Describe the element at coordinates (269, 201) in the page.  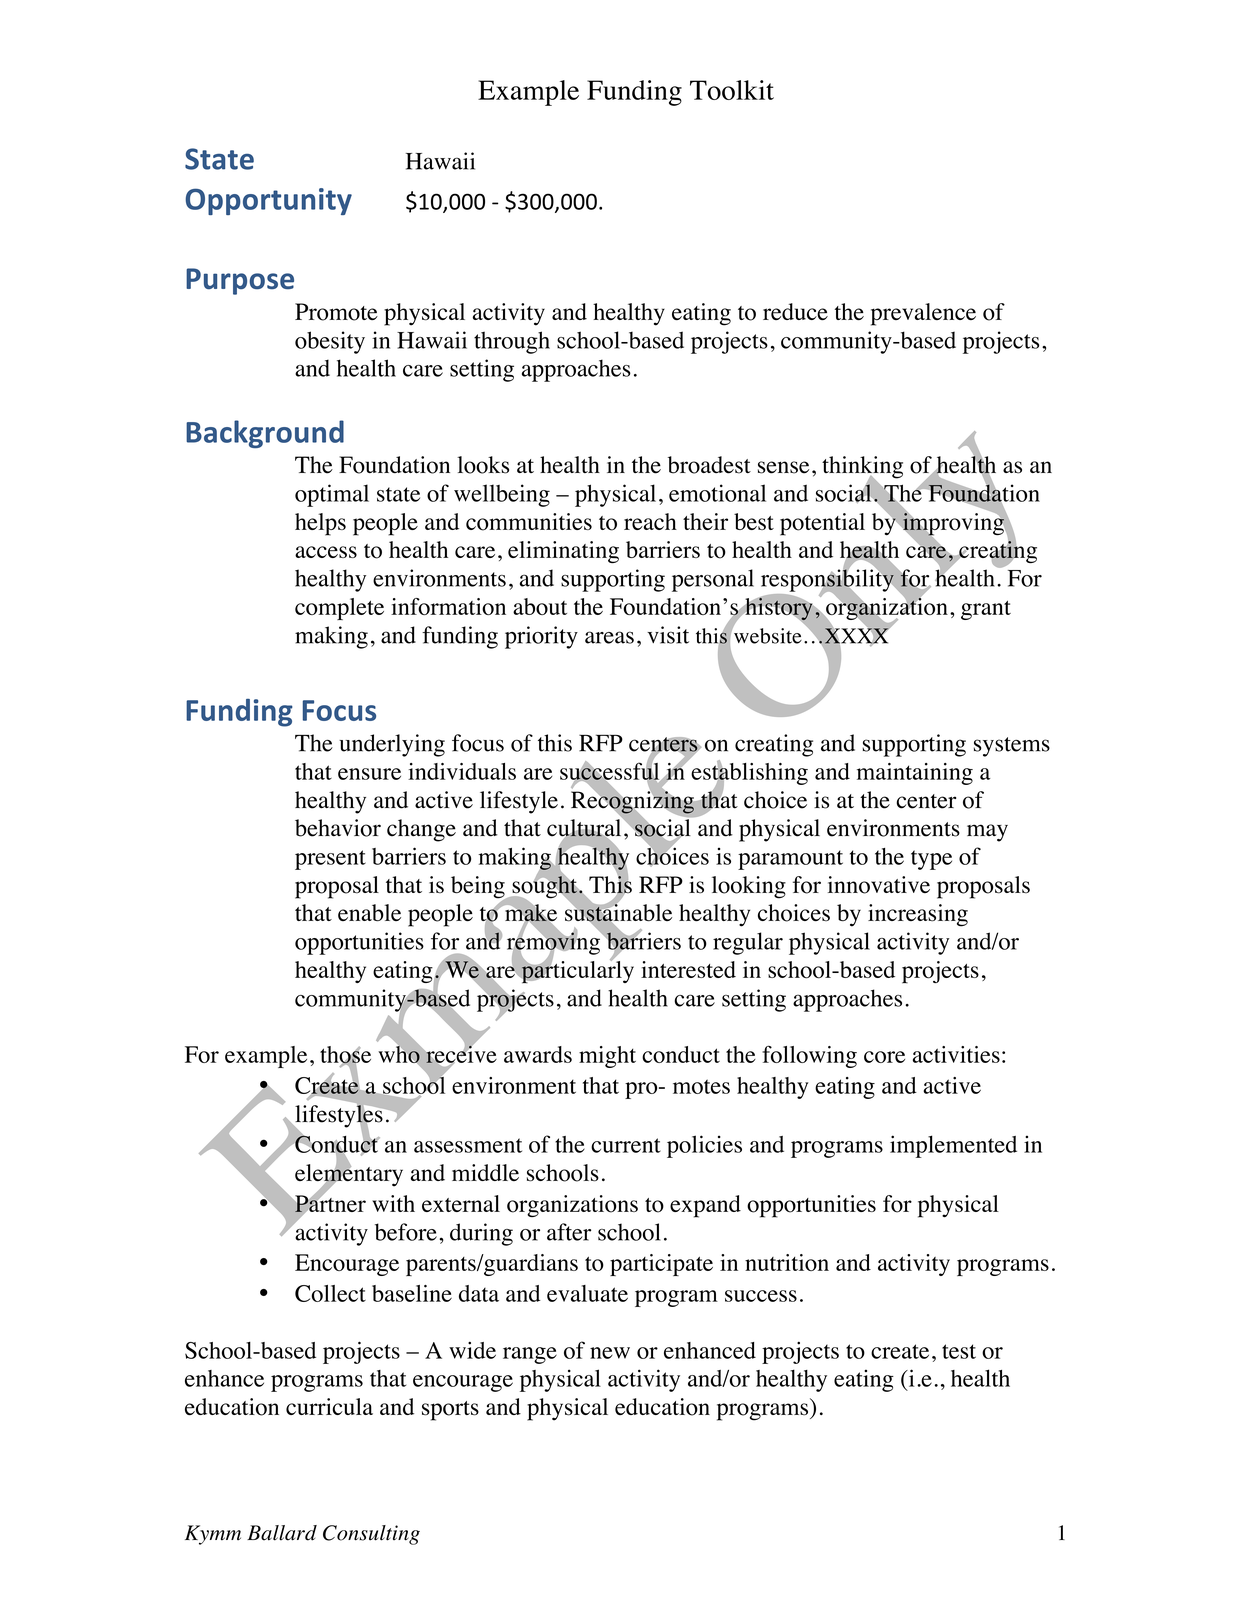
I see `Opportunity` at that location.
